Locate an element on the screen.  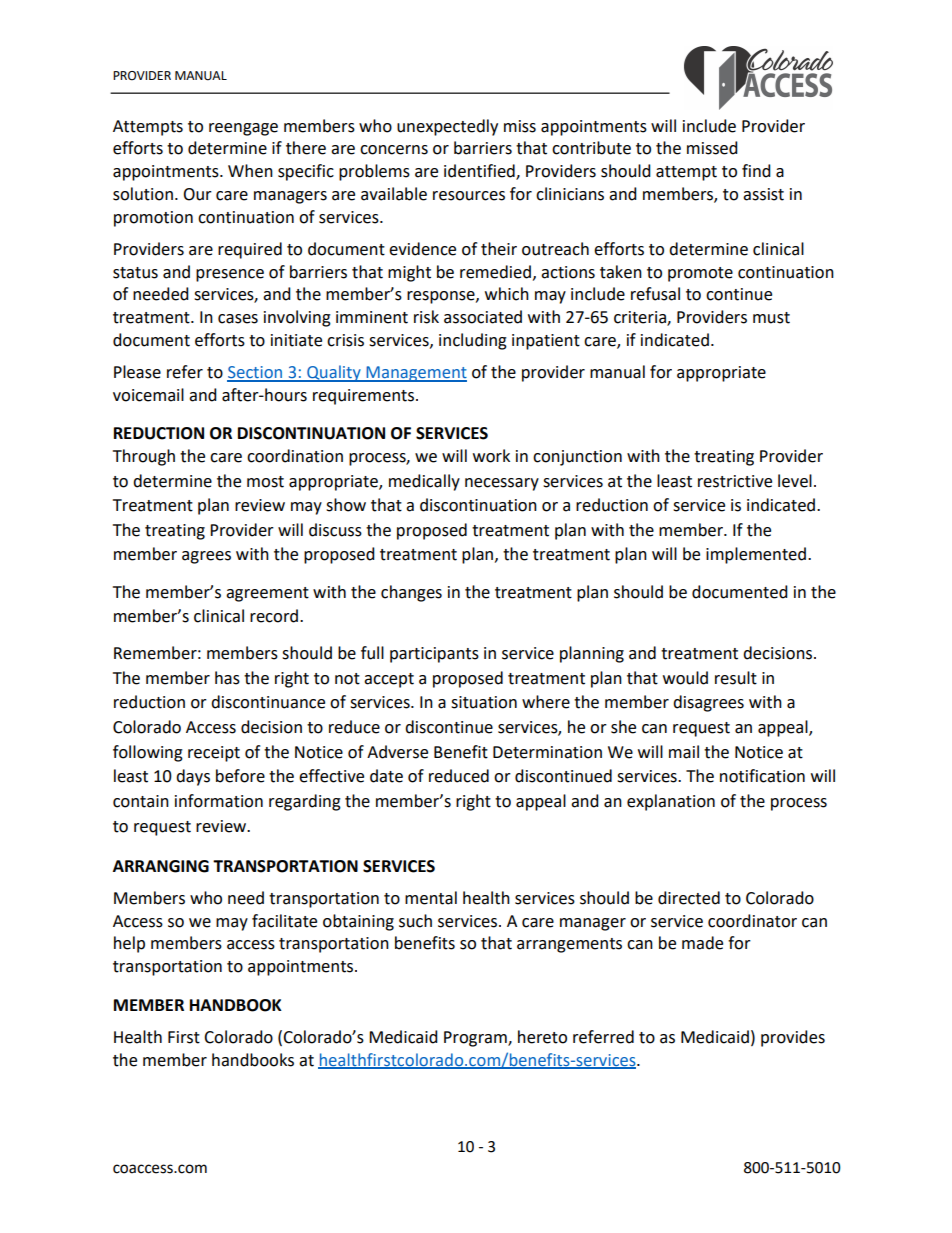
agreement is located at coordinates (267, 594).
